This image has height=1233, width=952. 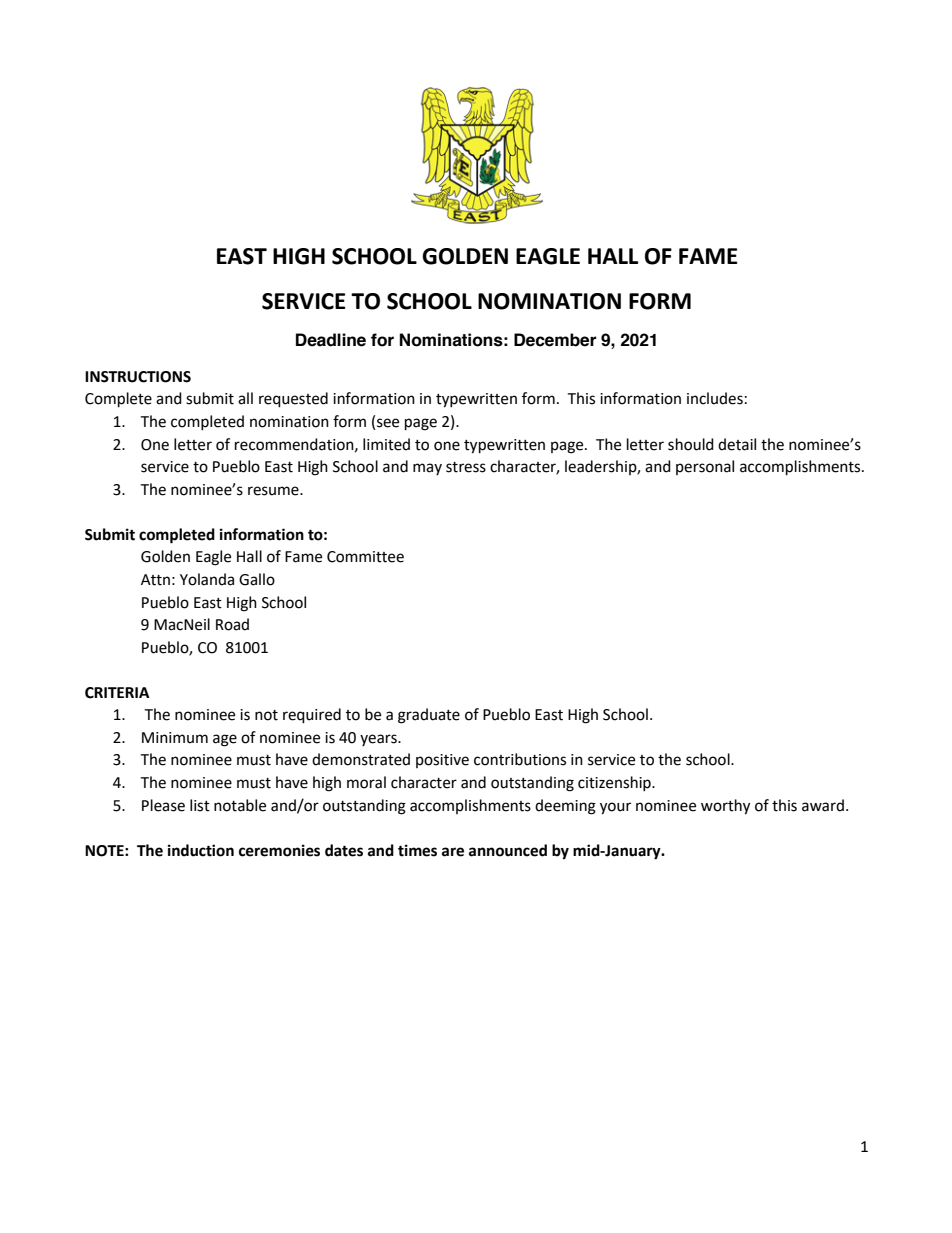 What do you see at coordinates (429, 716) in the image?
I see `graduate` at bounding box center [429, 716].
